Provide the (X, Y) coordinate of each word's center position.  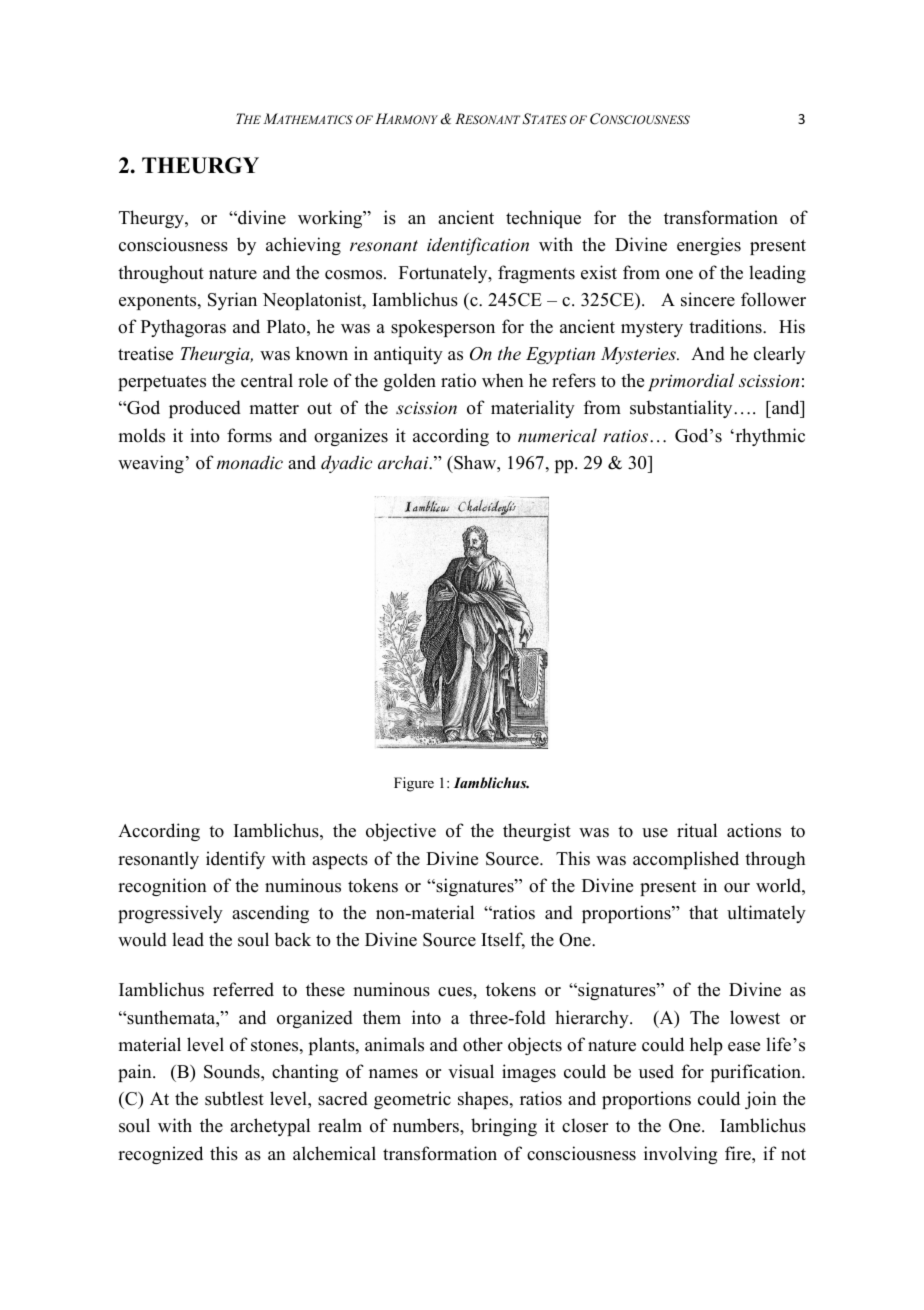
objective (401, 832)
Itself (503, 940)
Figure (414, 784)
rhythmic (769, 437)
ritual (697, 830)
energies (709, 246)
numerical (557, 435)
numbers (427, 1125)
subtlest (234, 1098)
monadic (250, 462)
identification (478, 246)
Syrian (232, 301)
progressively (170, 914)
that (703, 912)
